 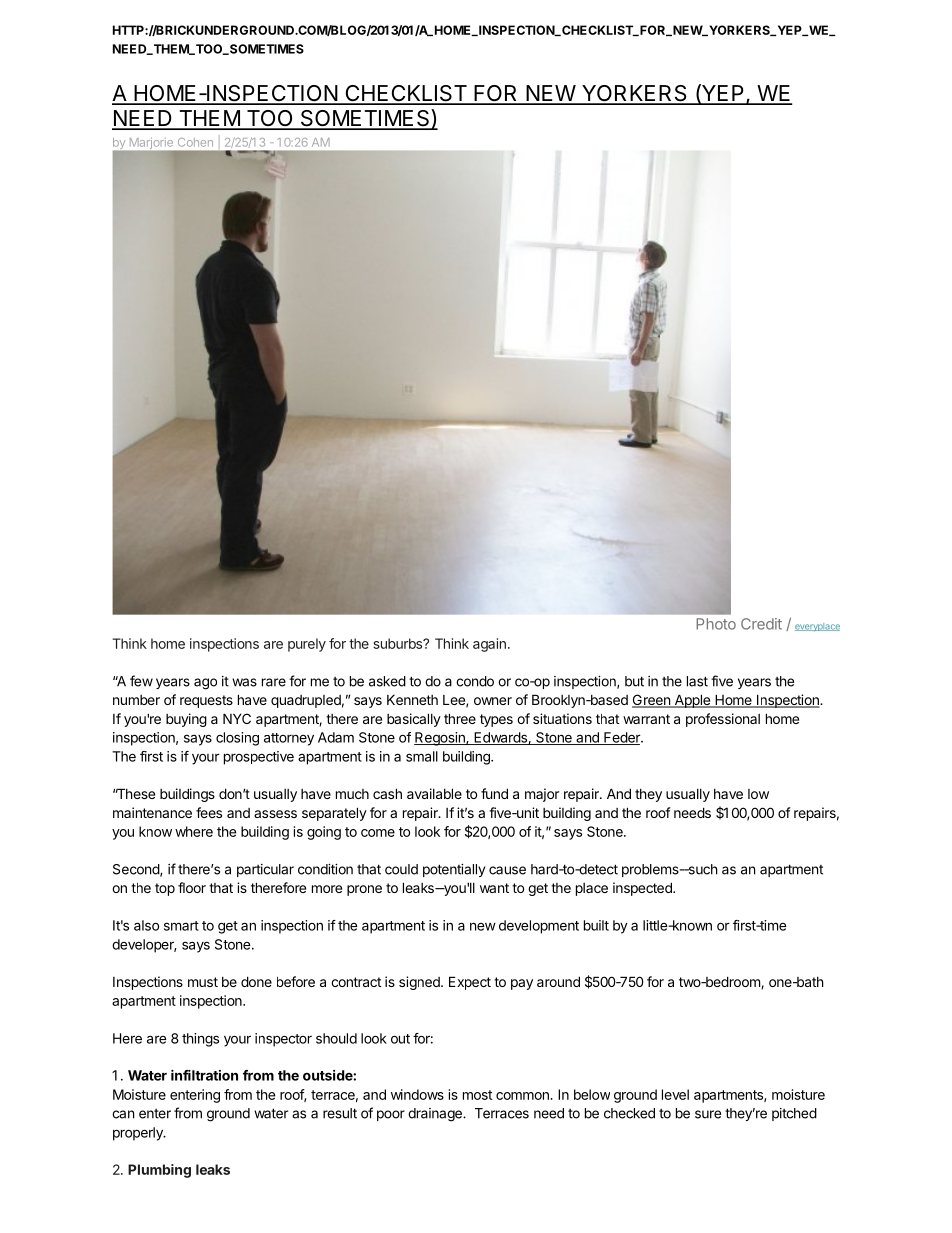 I want to click on fees, so click(x=209, y=812).
